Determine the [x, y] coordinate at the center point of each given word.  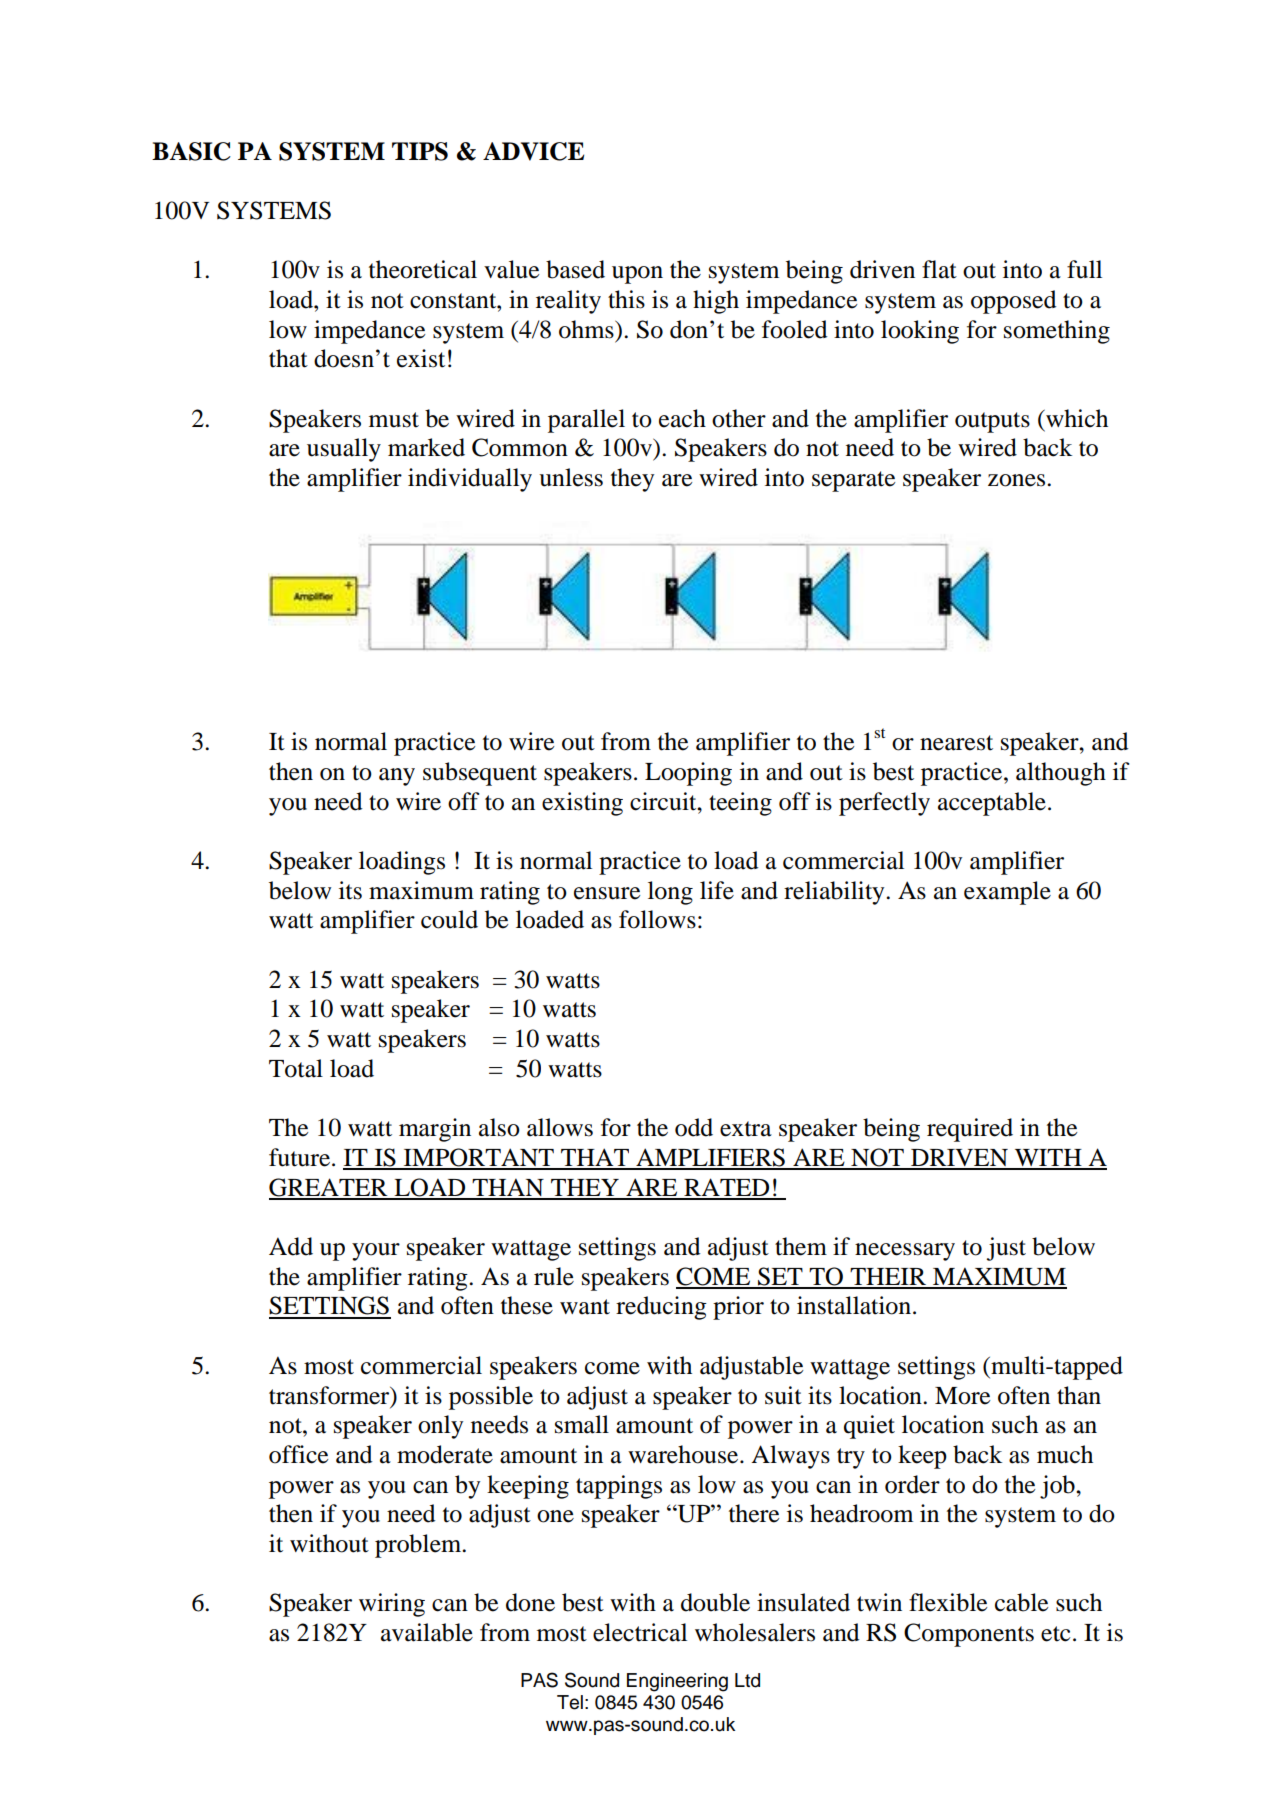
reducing [661, 1308]
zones [1018, 480]
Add [291, 1246]
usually [344, 450]
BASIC [191, 151]
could [449, 919]
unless [571, 477]
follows [657, 919]
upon [637, 275]
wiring [392, 1605]
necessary [905, 1252]
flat [939, 269]
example [1007, 893]
